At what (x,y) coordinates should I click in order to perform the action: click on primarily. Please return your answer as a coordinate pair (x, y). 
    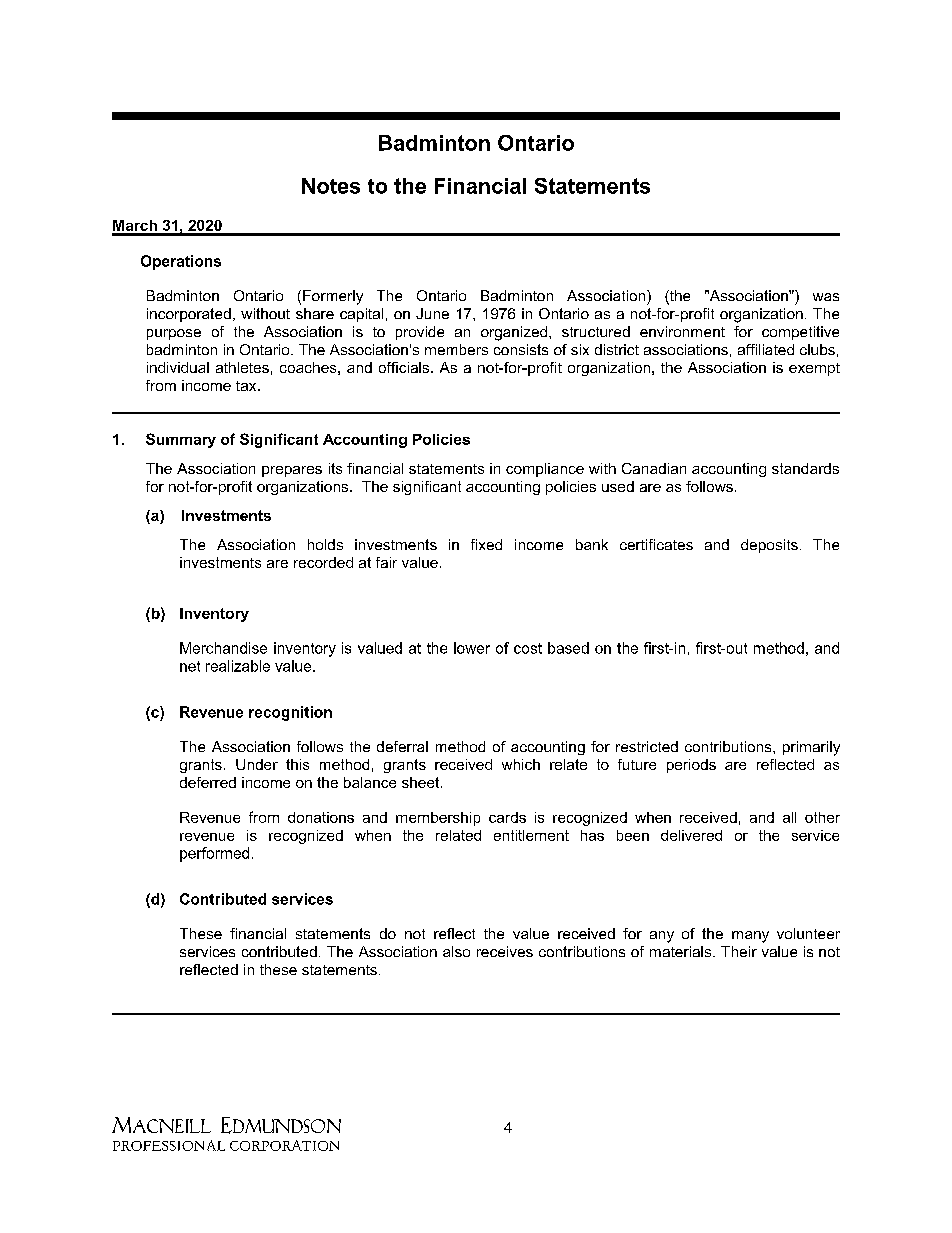
    Looking at the image, I should click on (811, 748).
